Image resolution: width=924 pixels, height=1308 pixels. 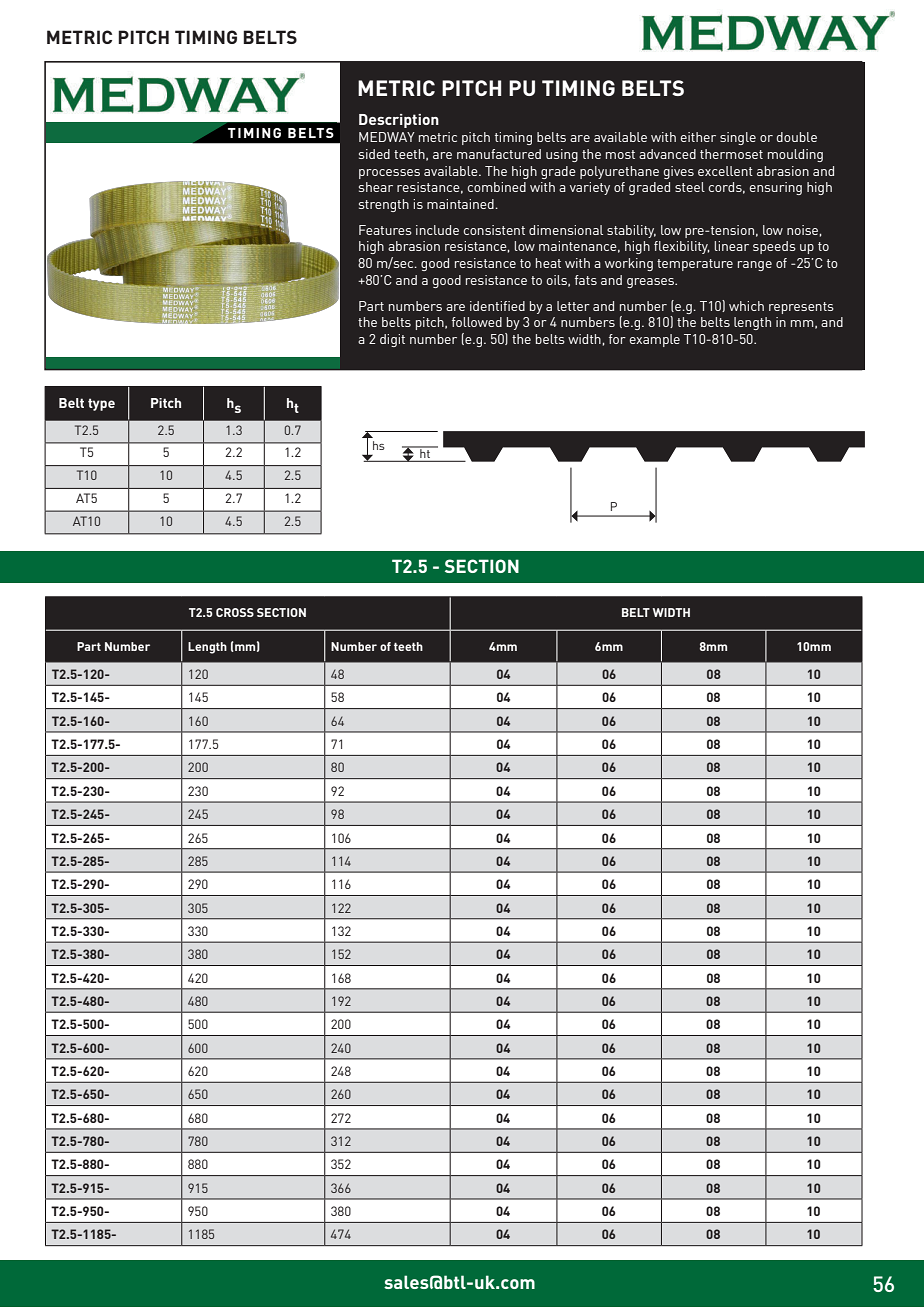 What do you see at coordinates (101, 404) in the screenshot?
I see `type` at bounding box center [101, 404].
